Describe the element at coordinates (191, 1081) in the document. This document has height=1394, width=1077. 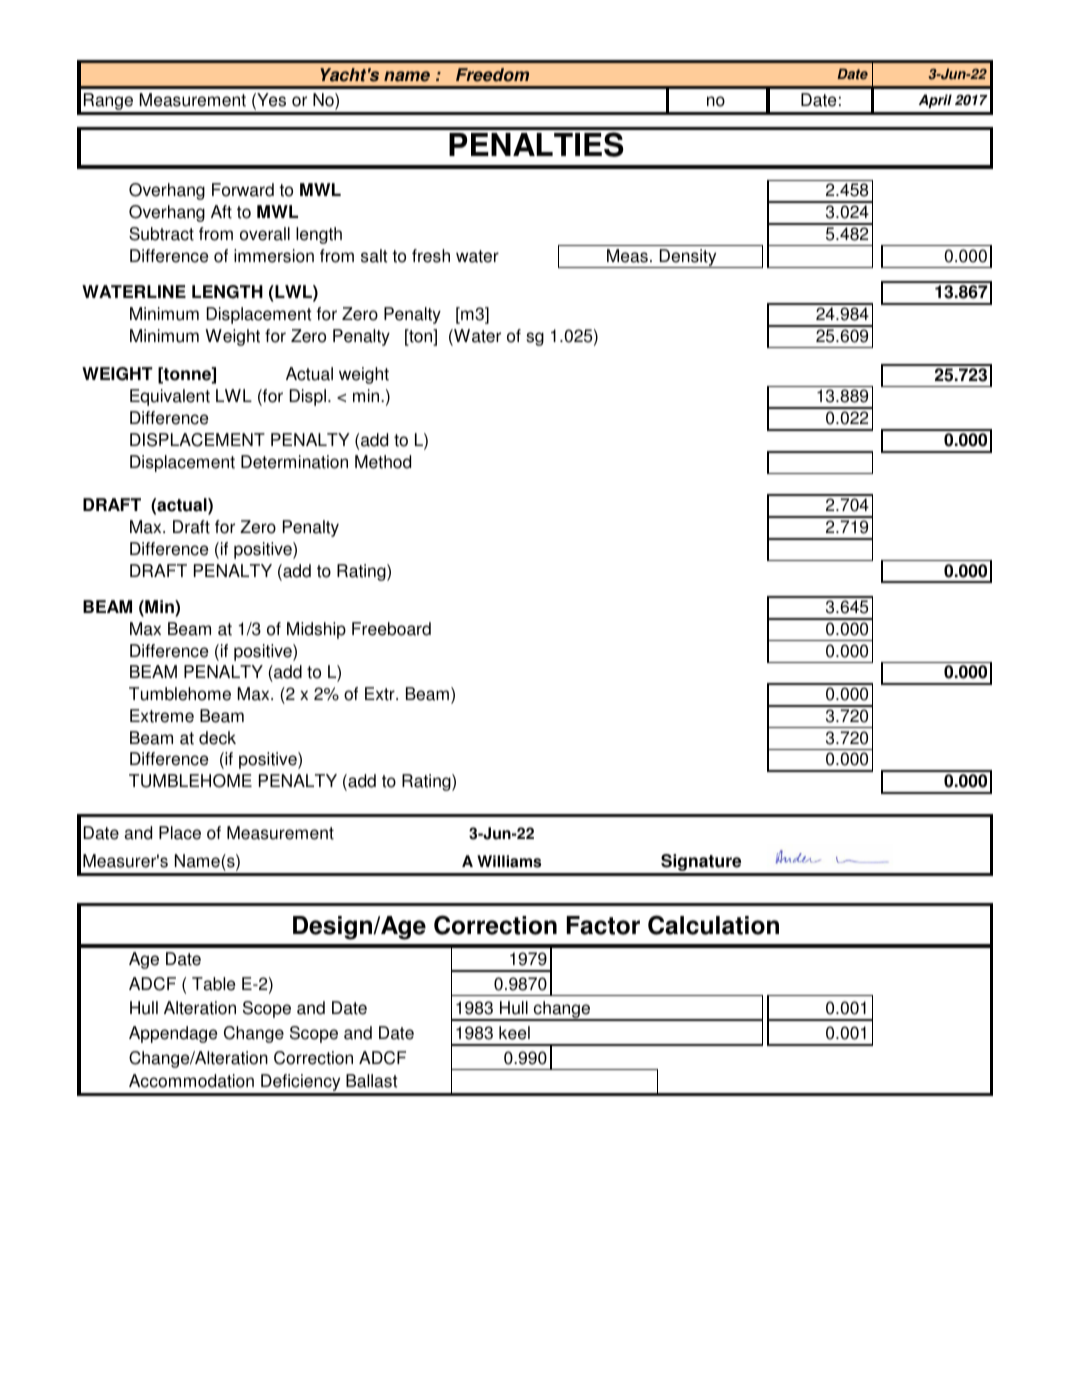
I see `Accommodation` at that location.
